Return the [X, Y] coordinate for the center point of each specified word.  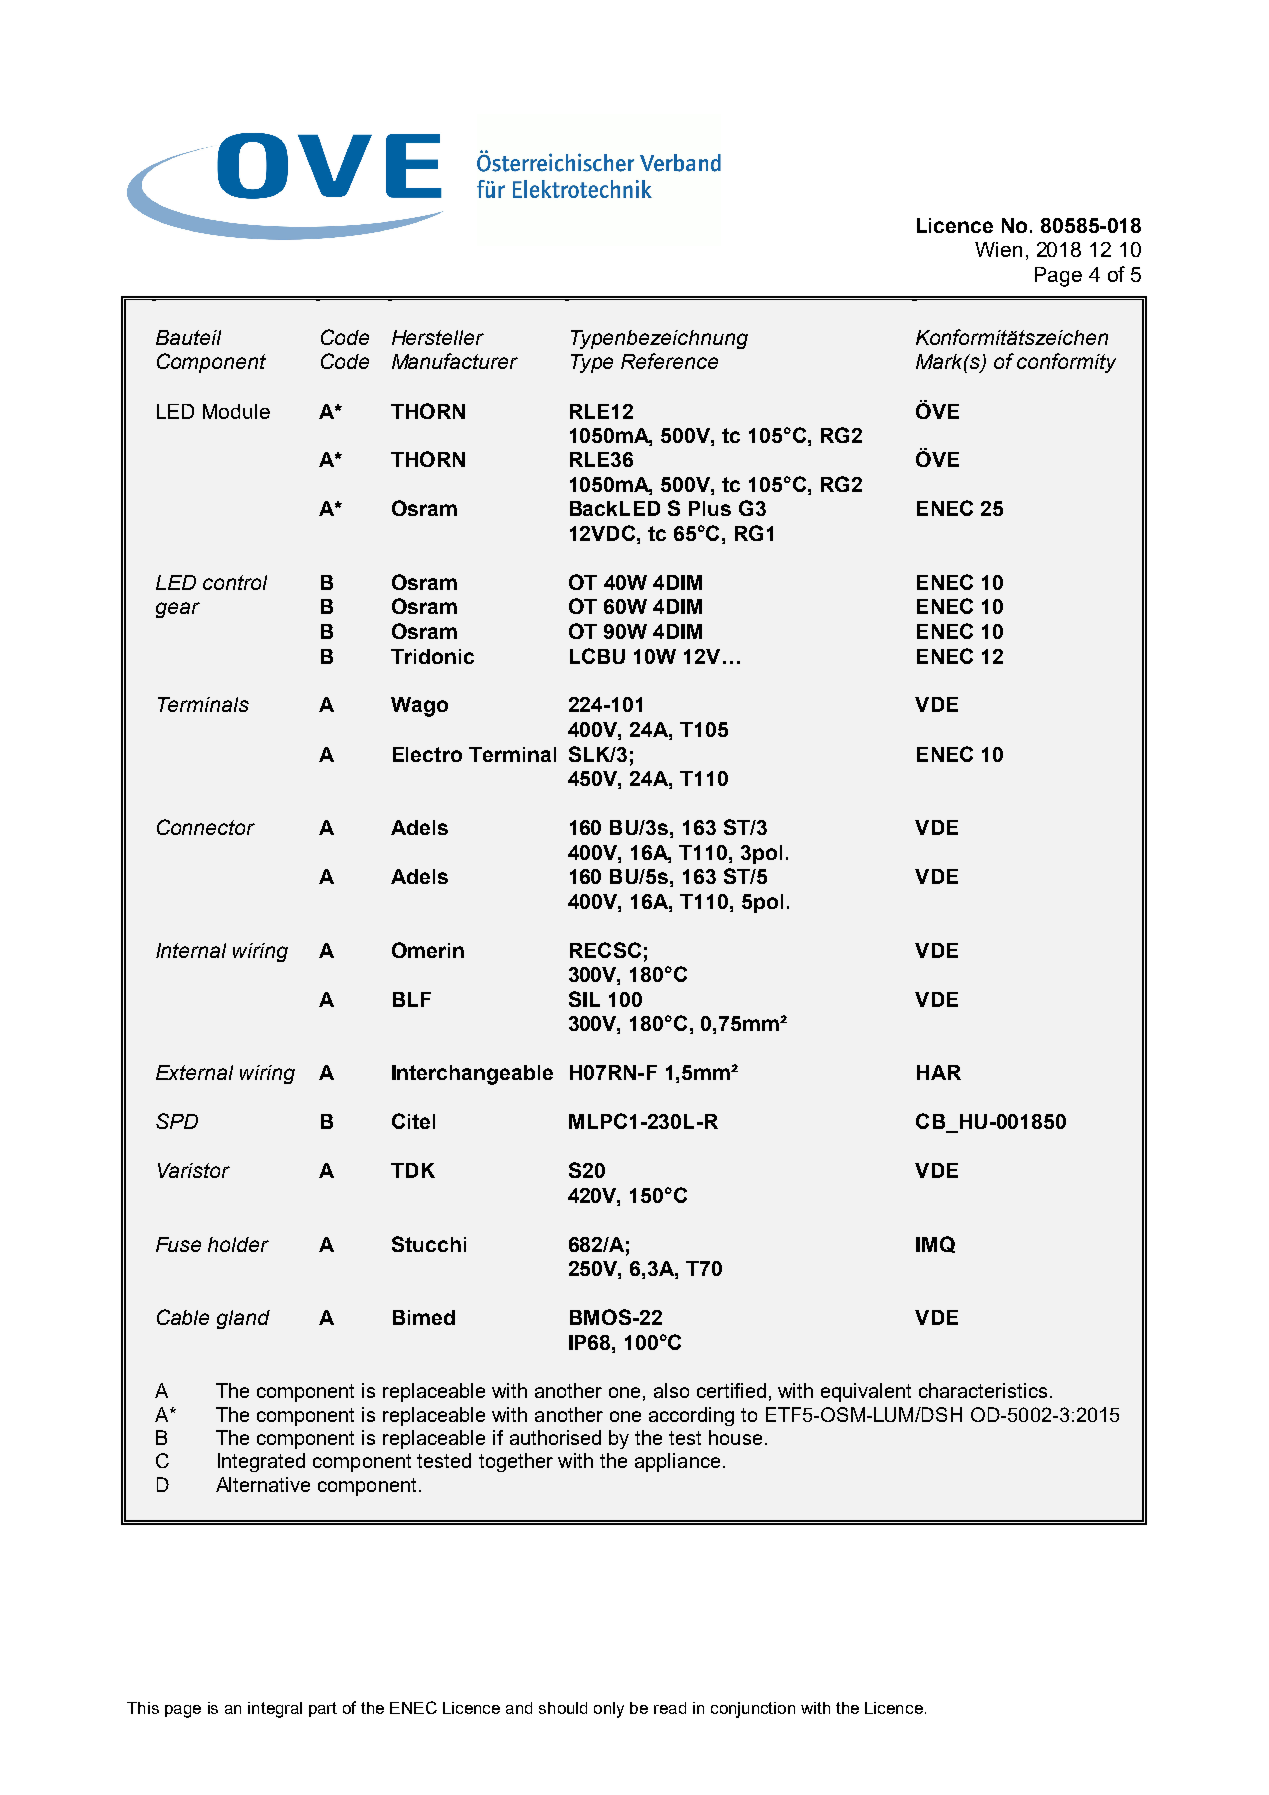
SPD [177, 1121]
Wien [998, 249]
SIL [584, 999]
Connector [206, 827]
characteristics [983, 1390]
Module [236, 411]
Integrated [261, 1462]
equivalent [866, 1392]
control [235, 582]
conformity [1066, 363]
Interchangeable [472, 1075]
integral [275, 1710]
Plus [710, 508]
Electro [427, 754]
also [671, 1390]
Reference [669, 361]
